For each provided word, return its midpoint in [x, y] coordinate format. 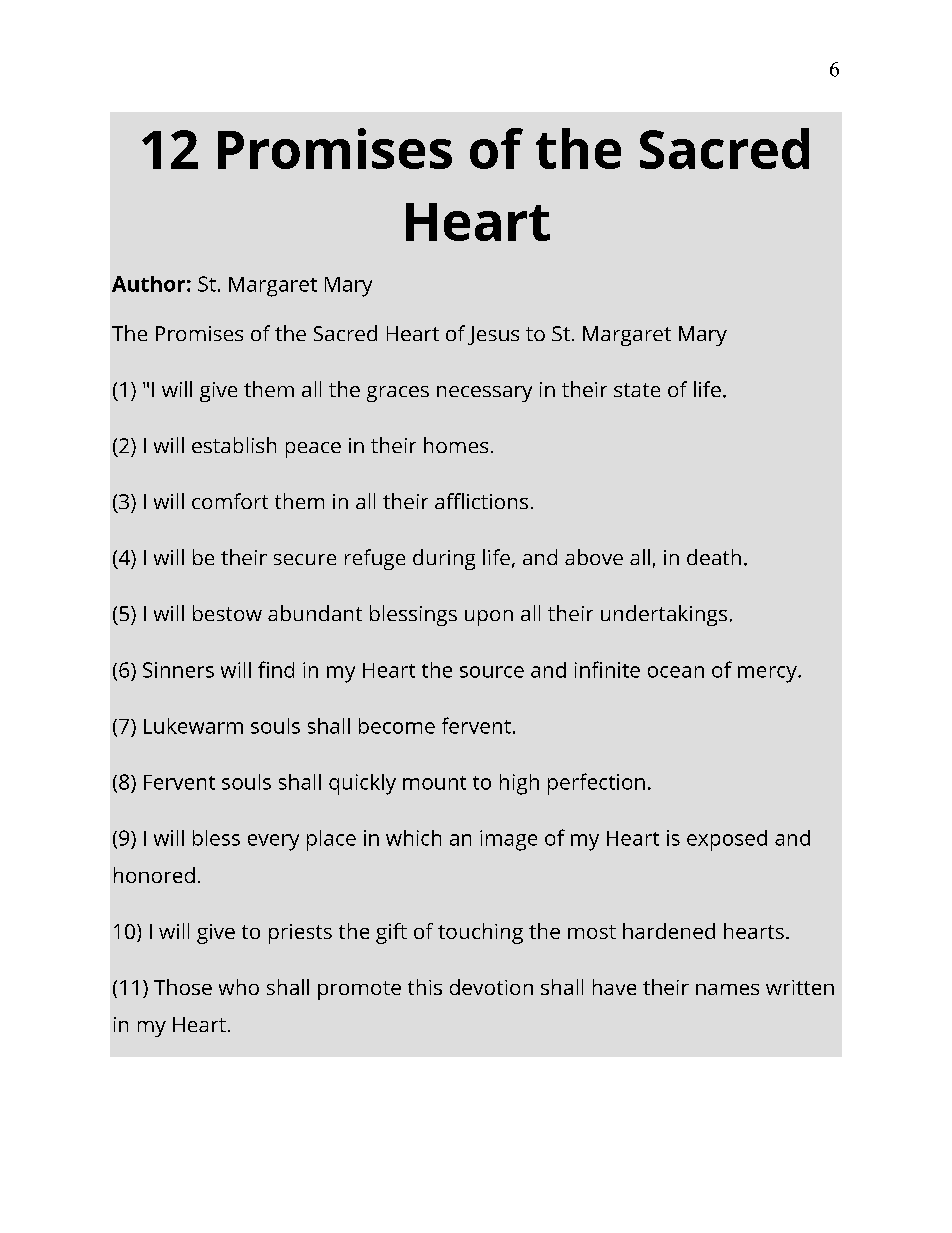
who [239, 987]
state [637, 390]
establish [234, 445]
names [727, 989]
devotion [491, 987]
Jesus [493, 335]
